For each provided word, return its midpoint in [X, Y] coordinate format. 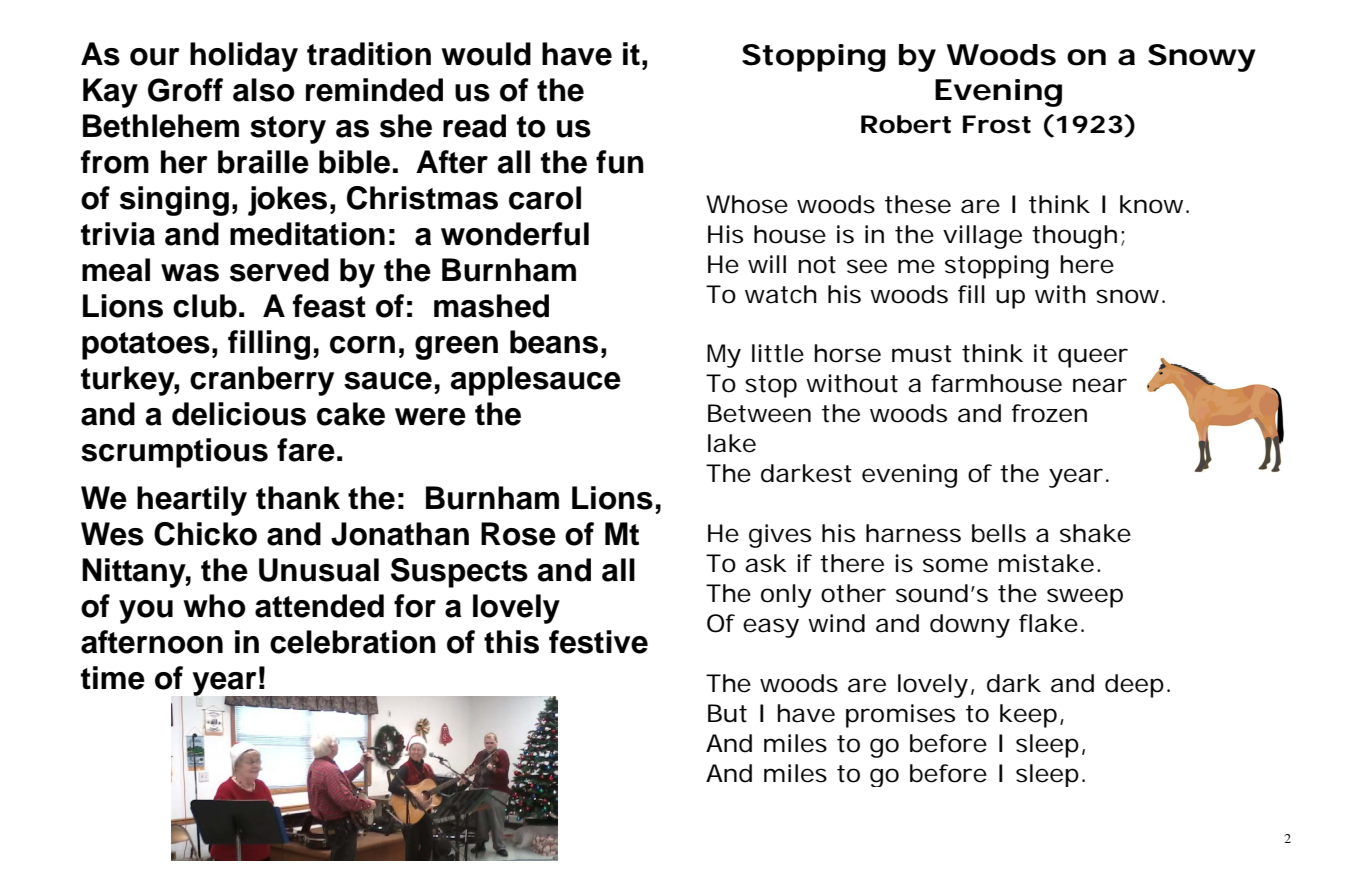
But [727, 713]
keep [1028, 716]
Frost [997, 124]
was [190, 273]
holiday [244, 57]
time [113, 678]
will [767, 264]
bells [999, 533]
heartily [192, 501]
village [982, 237]
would [486, 54]
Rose [518, 534]
